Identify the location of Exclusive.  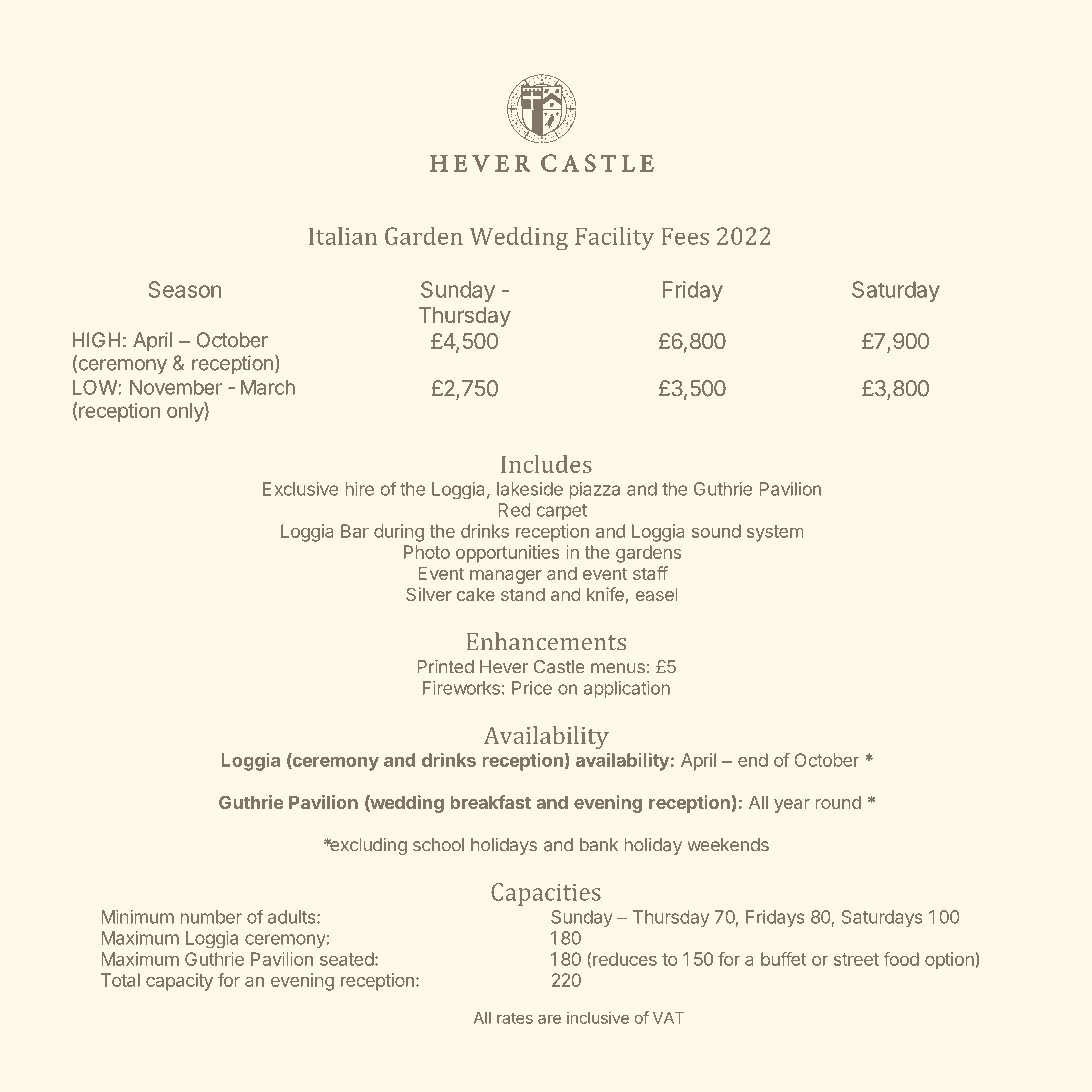
(300, 489).
